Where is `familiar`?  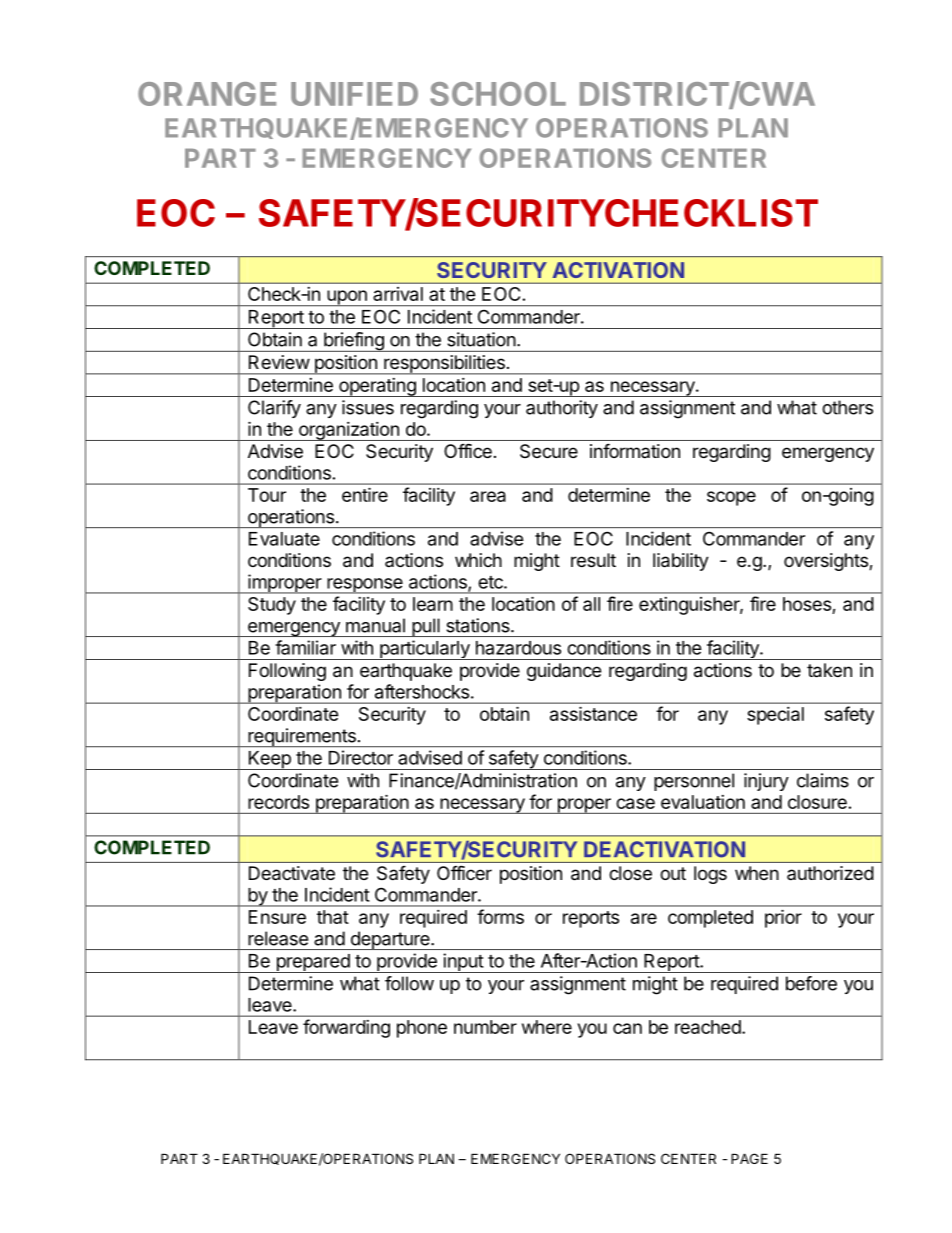
familiar is located at coordinates (305, 647).
